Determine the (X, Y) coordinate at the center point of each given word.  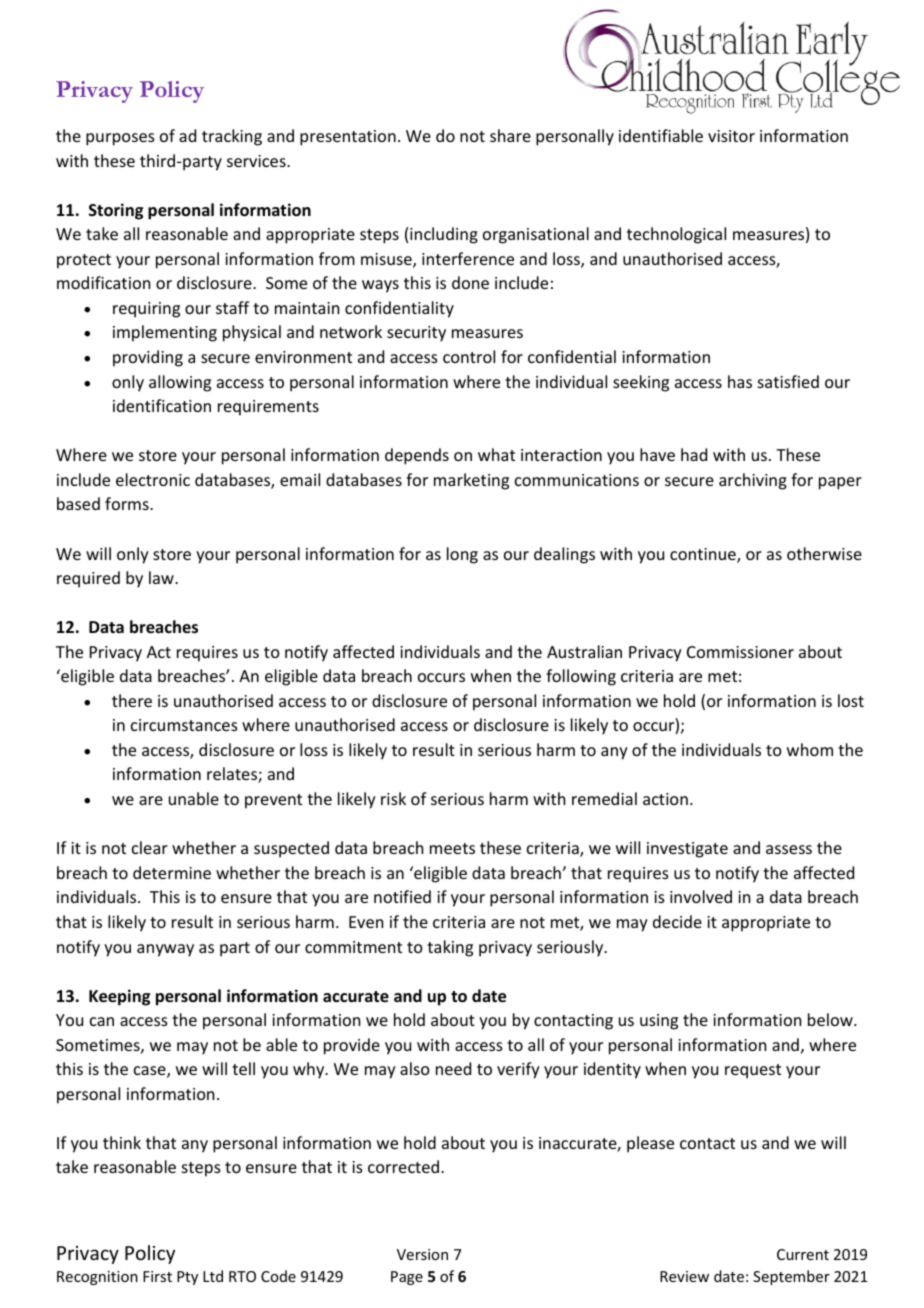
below (831, 1019)
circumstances (184, 725)
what (496, 454)
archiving (753, 481)
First (157, 1276)
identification (162, 405)
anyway (165, 950)
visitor (731, 136)
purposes (120, 139)
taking (450, 948)
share (510, 135)
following (581, 677)
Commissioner (740, 652)
